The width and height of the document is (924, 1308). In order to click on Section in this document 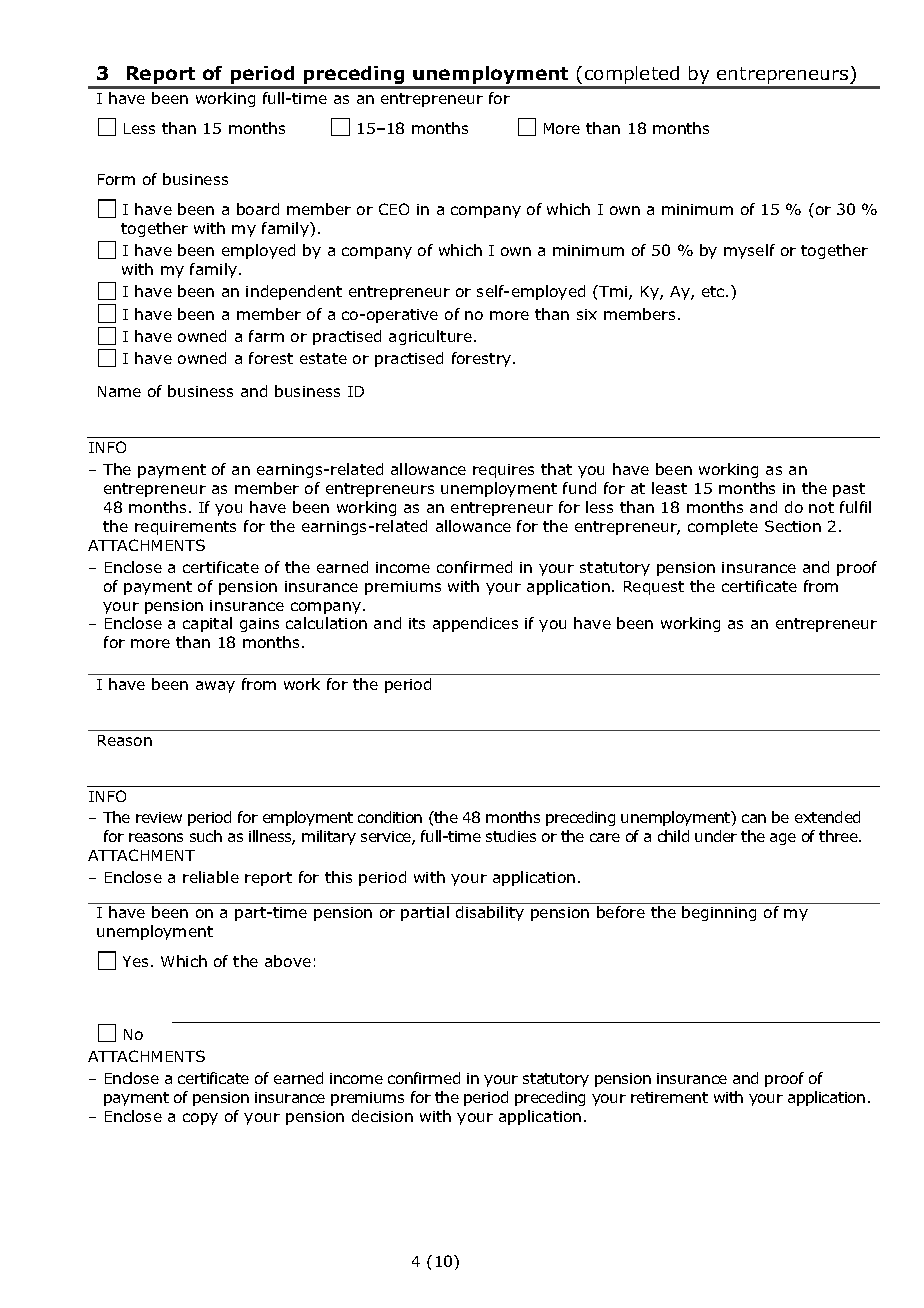, I will do `click(793, 526)`.
